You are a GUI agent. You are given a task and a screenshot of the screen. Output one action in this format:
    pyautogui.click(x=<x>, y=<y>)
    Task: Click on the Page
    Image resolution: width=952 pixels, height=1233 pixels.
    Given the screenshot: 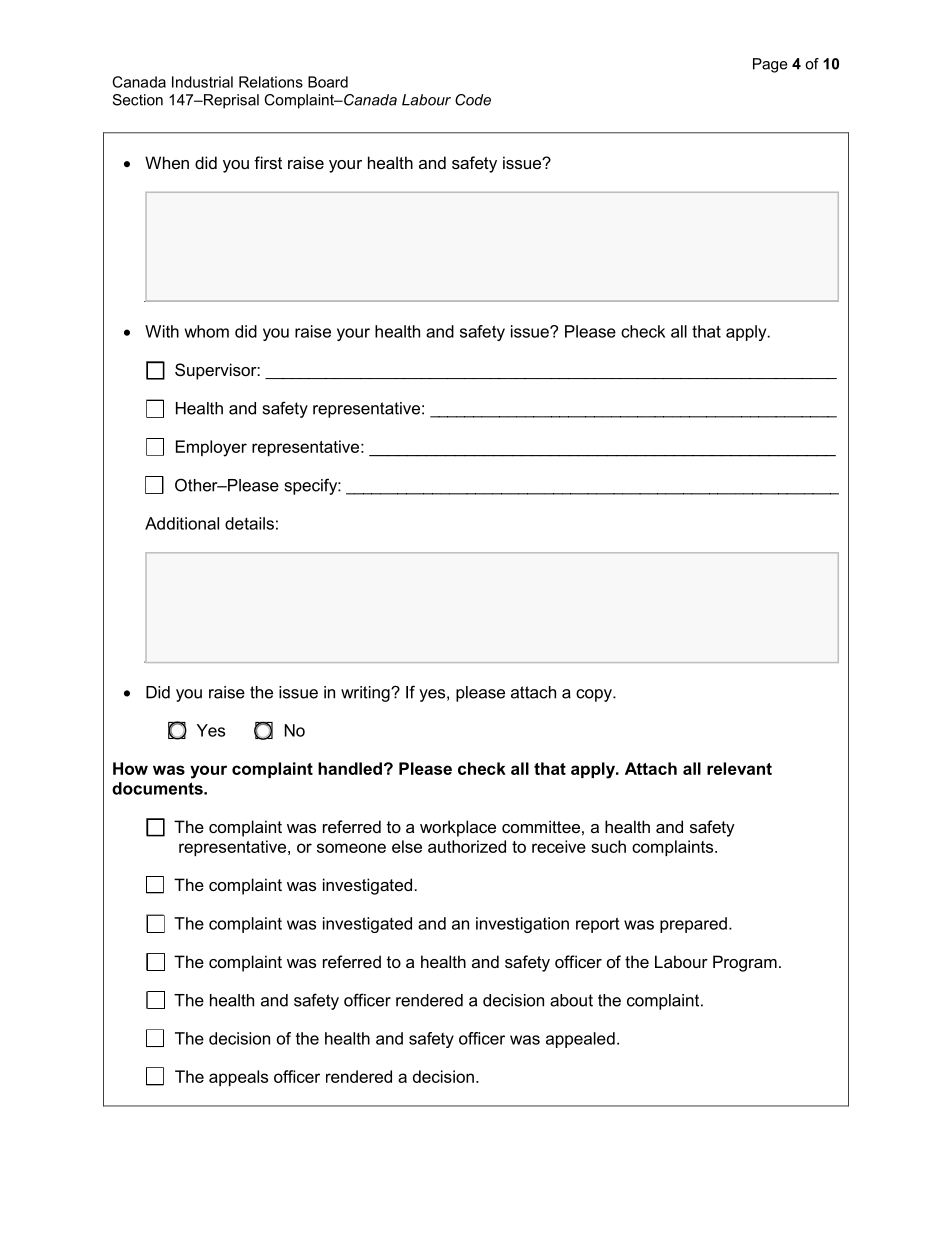 What is the action you would take?
    pyautogui.click(x=770, y=65)
